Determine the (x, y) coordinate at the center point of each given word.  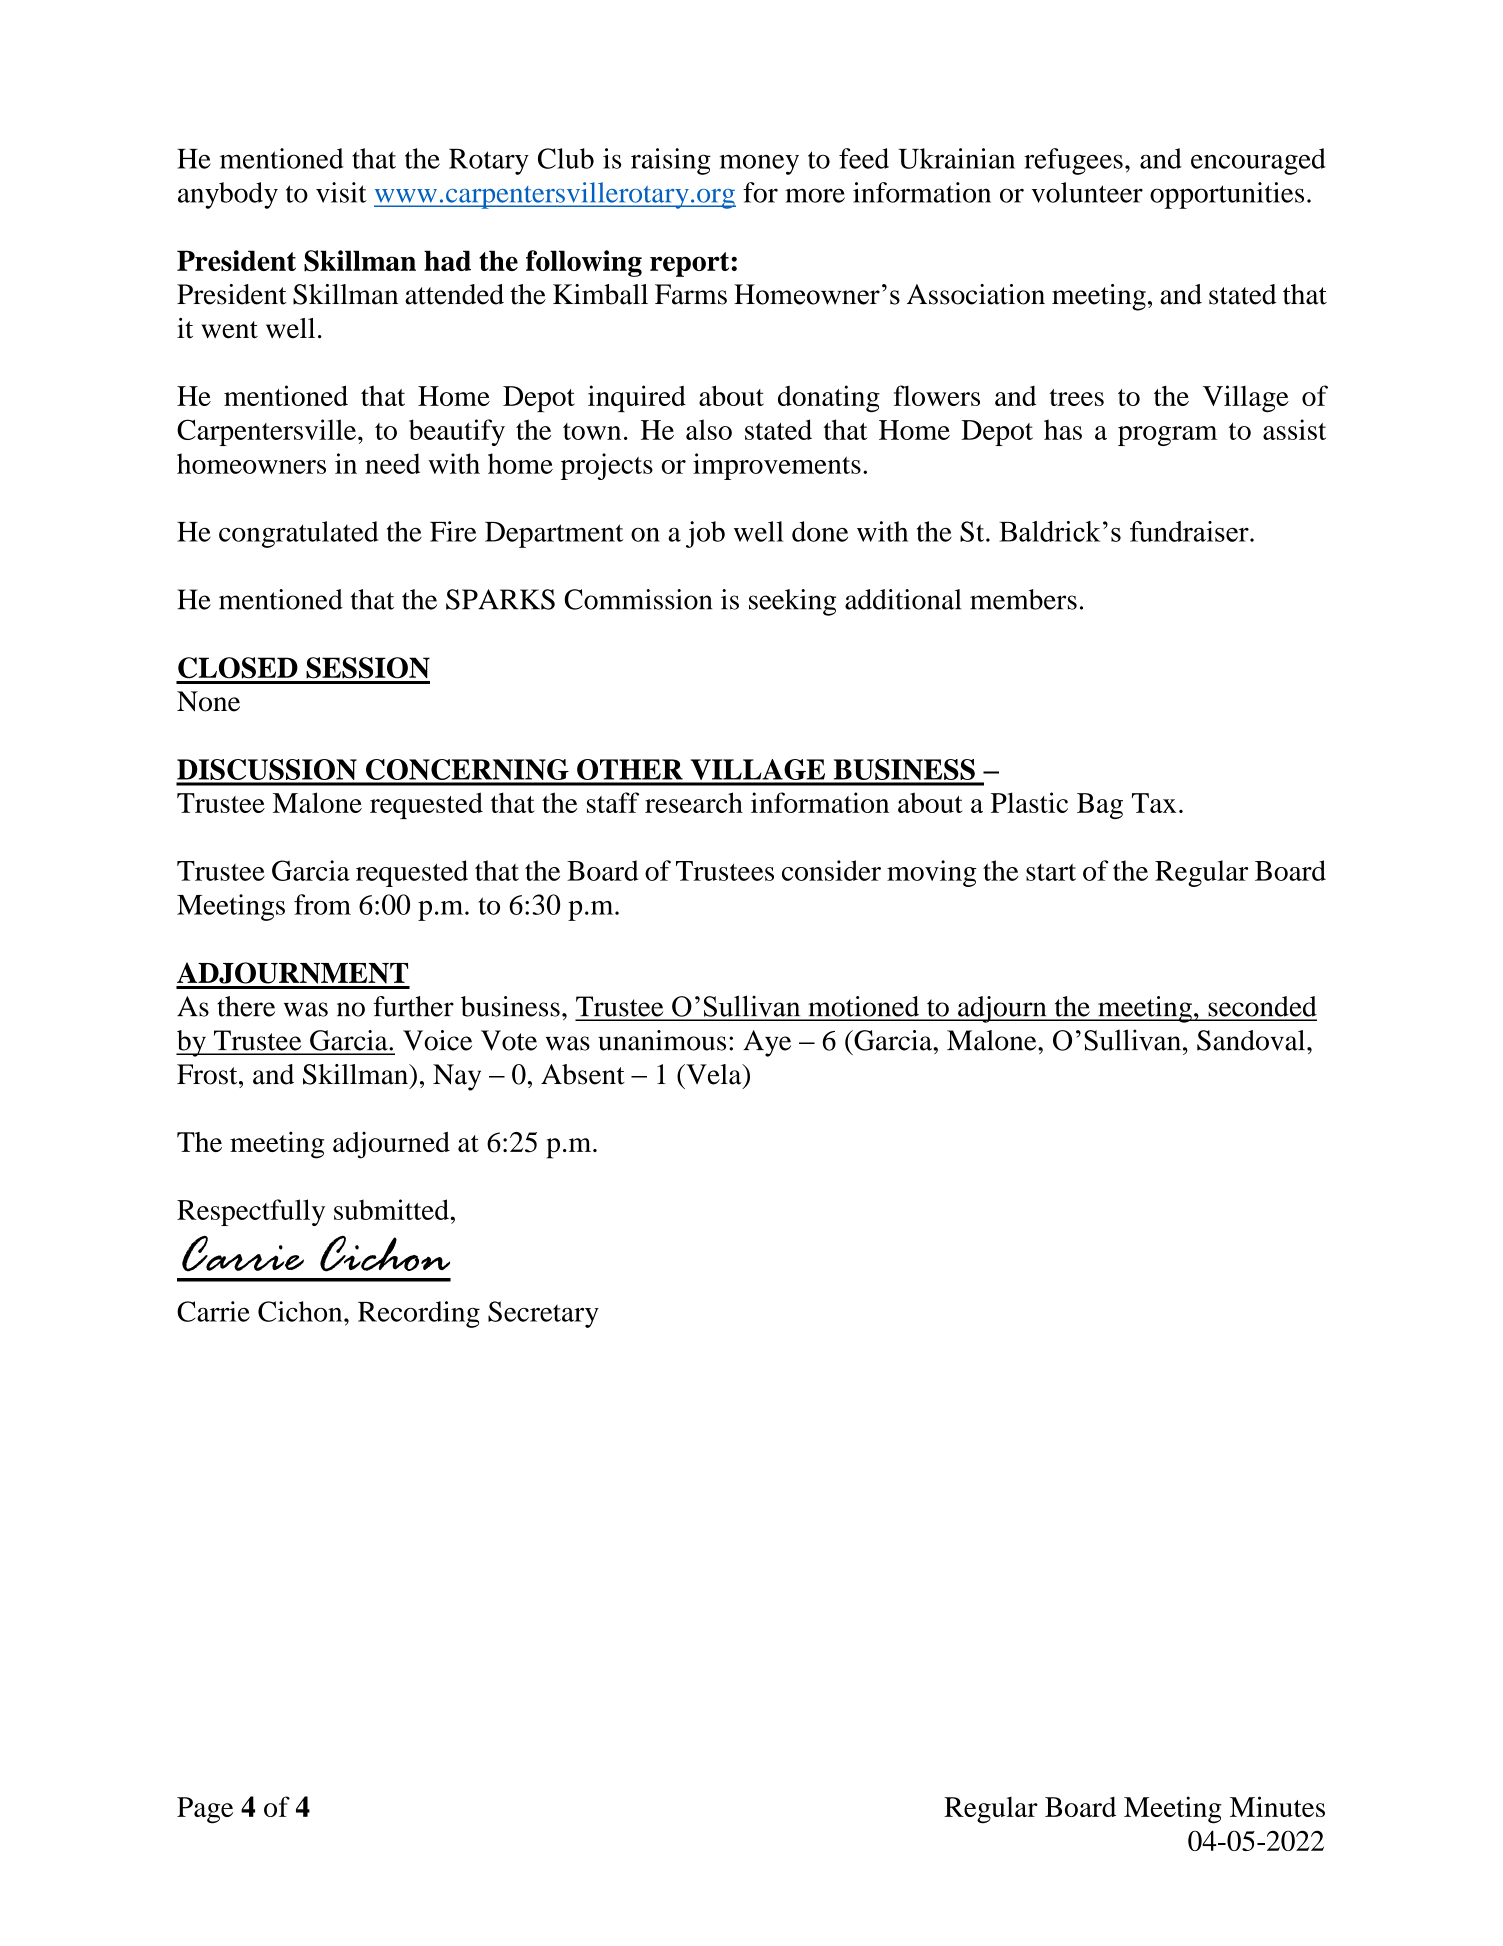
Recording (419, 1314)
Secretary (543, 1314)
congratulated (298, 534)
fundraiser (1190, 531)
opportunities (1227, 195)
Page (205, 1810)
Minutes (1277, 1806)
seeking (792, 602)
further (413, 1006)
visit (341, 192)
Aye (767, 1043)
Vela (714, 1074)
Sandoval (1252, 1040)
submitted (392, 1209)
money (759, 164)
